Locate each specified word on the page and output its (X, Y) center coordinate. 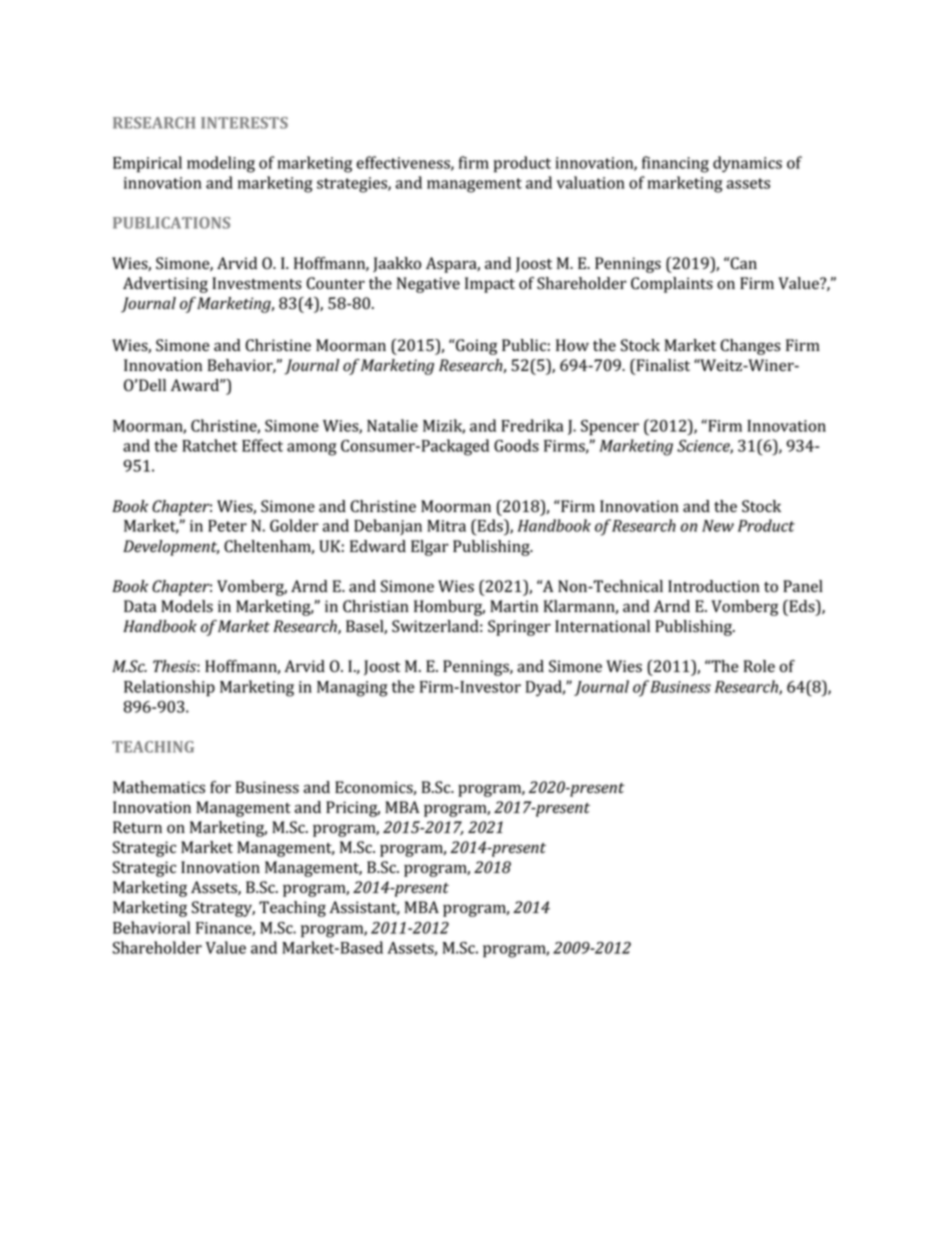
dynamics (747, 164)
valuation (591, 182)
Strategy (223, 909)
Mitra (446, 526)
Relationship (169, 688)
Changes (750, 347)
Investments (257, 283)
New (718, 526)
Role (759, 666)
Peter (227, 526)
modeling (221, 164)
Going (475, 347)
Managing (352, 689)
